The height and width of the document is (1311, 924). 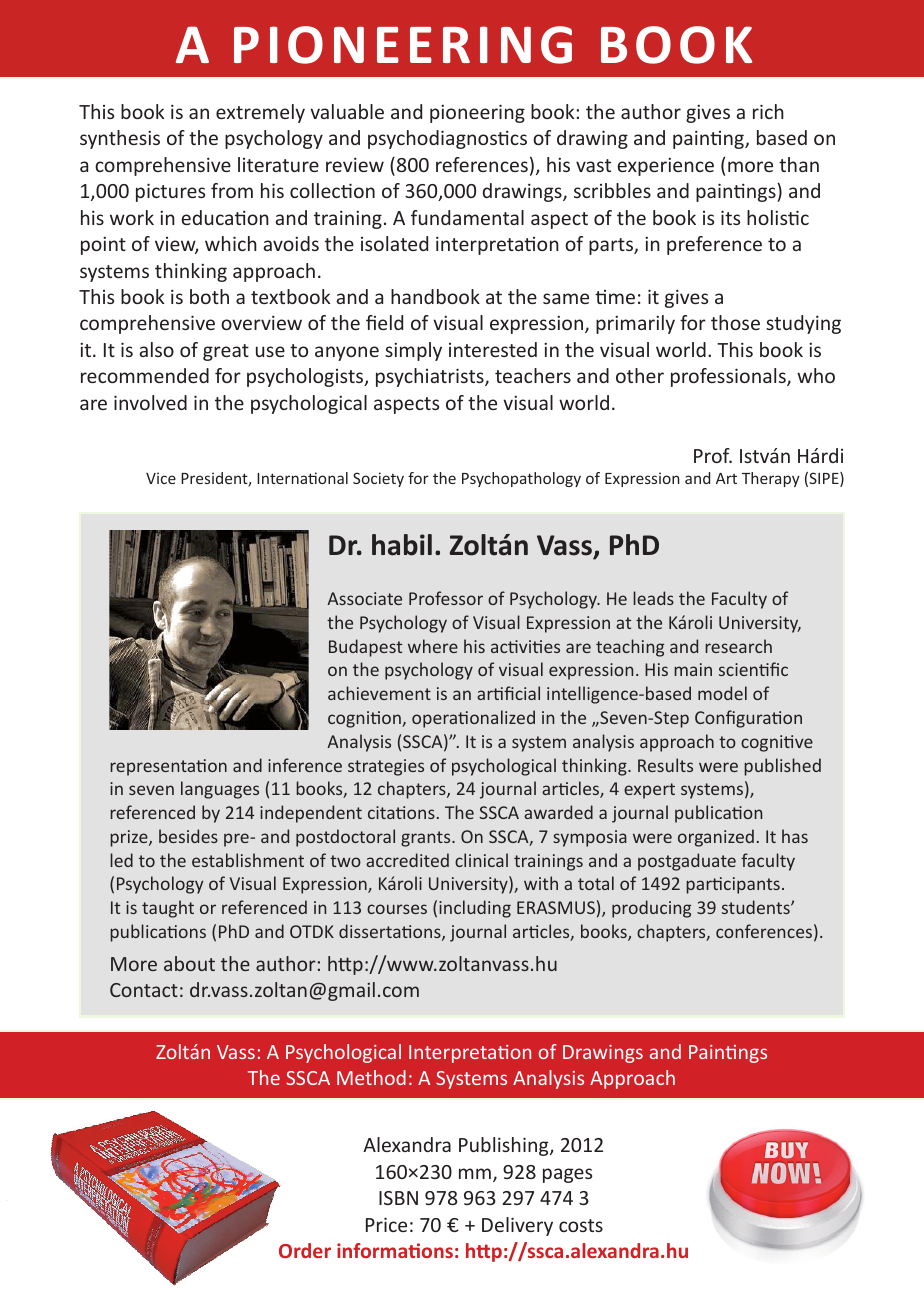 I want to click on references, so click(x=482, y=164).
